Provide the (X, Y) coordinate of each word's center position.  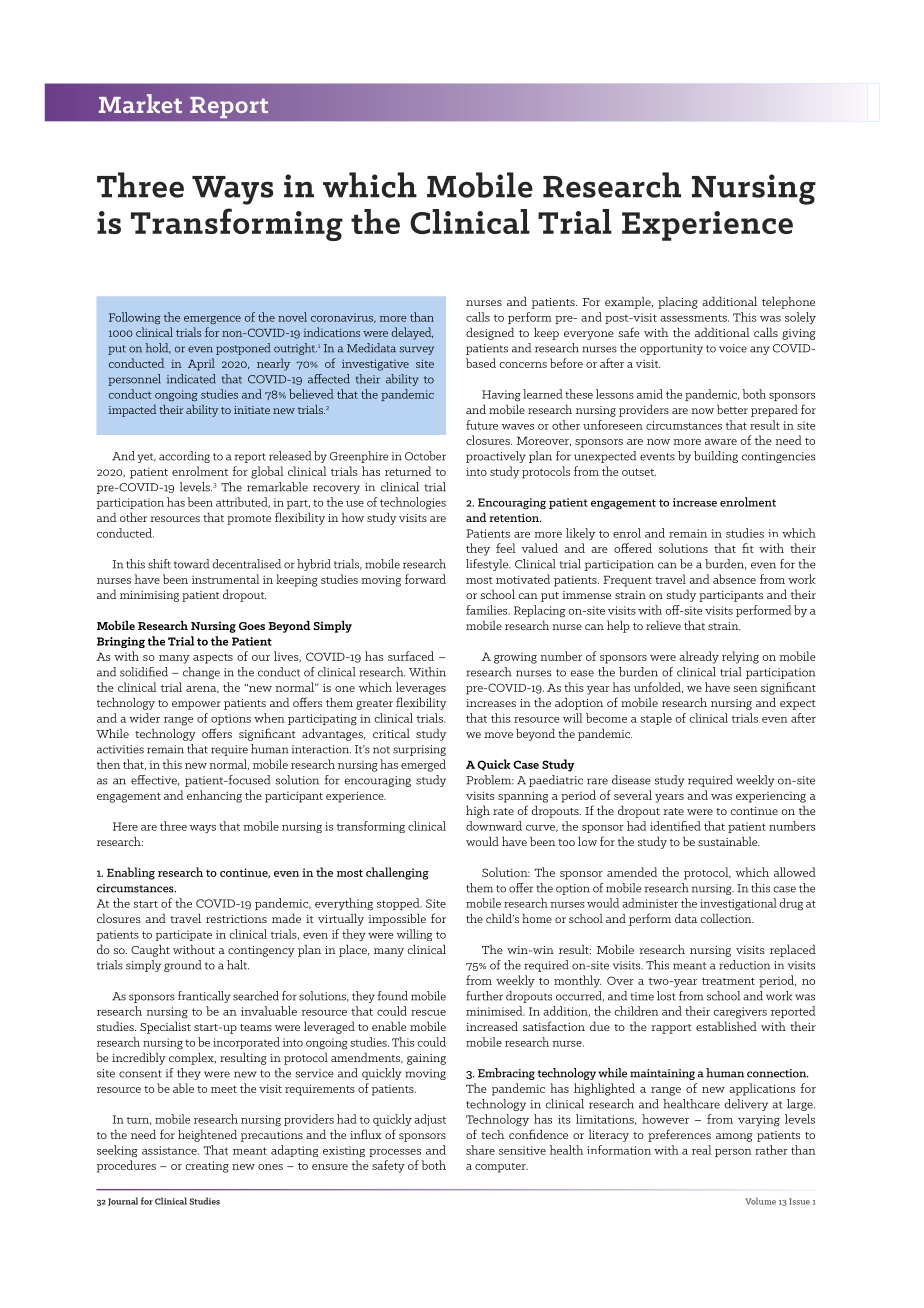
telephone (788, 302)
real (701, 1150)
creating (207, 1167)
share (480, 1150)
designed (490, 333)
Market (140, 103)
